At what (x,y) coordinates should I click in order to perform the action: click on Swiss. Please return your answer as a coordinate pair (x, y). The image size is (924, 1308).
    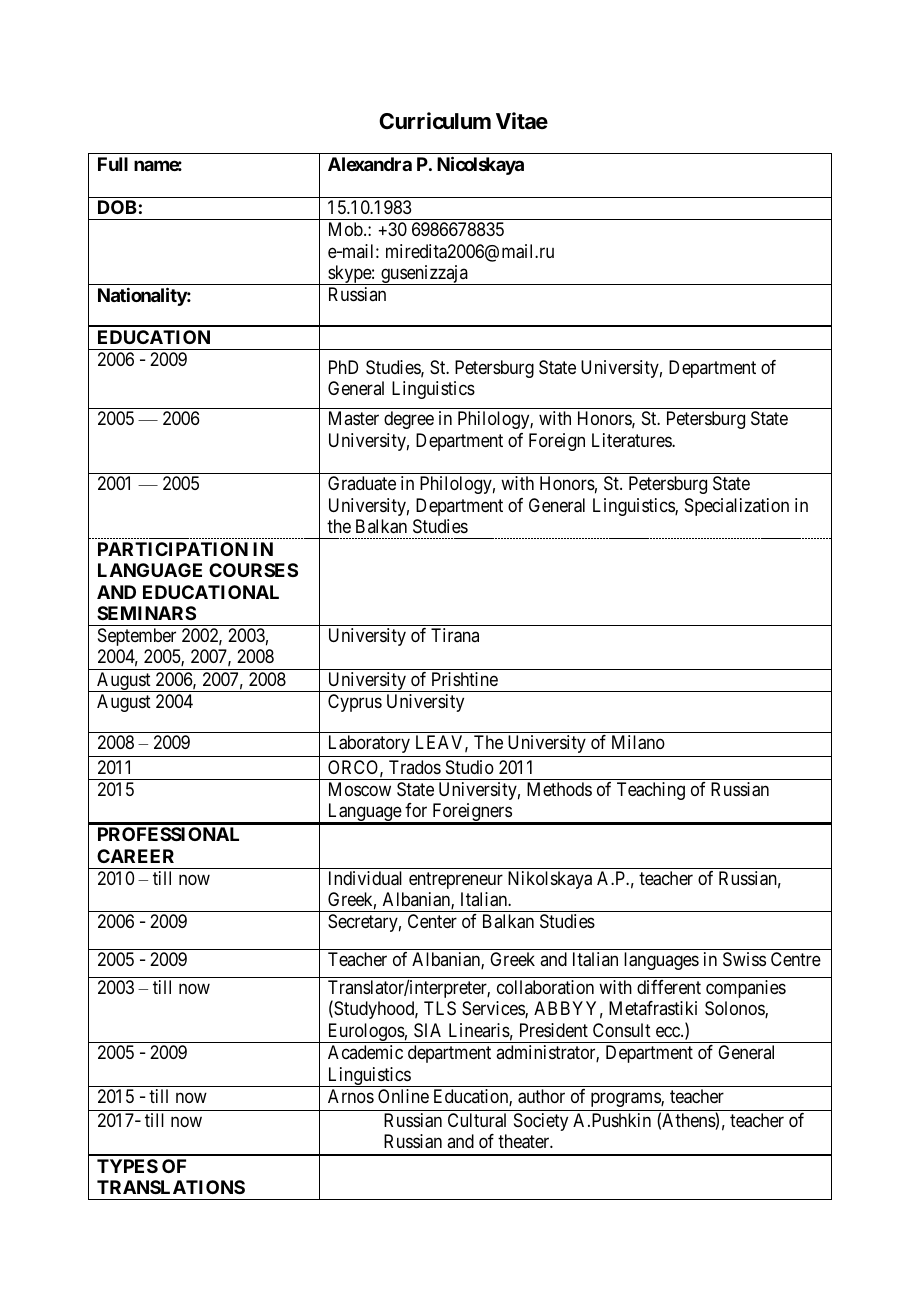
    Looking at the image, I should click on (744, 959).
